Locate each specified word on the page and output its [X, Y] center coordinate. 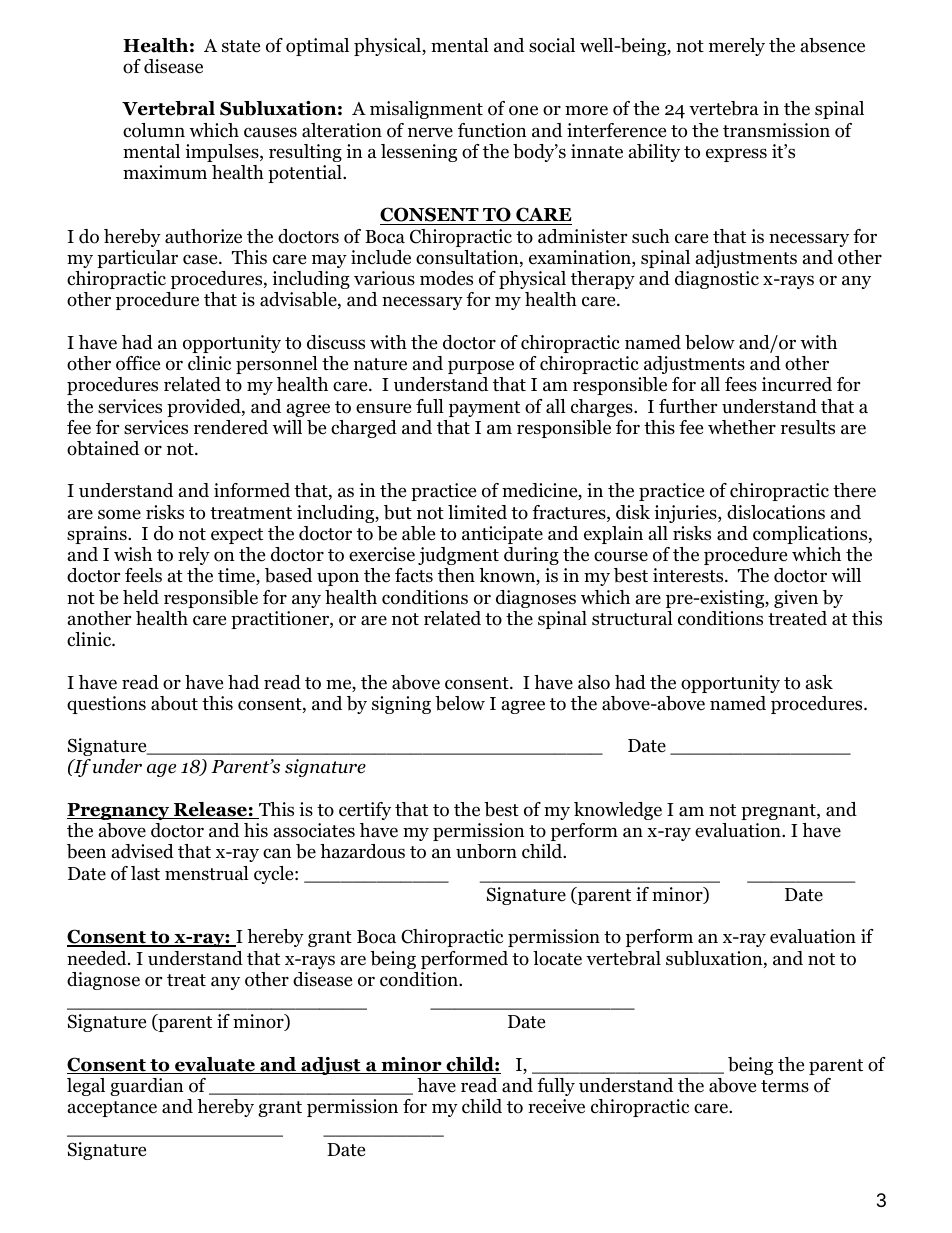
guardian [147, 1087]
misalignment [426, 110]
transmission [776, 130]
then [456, 575]
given [796, 599]
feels [143, 575]
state [241, 46]
